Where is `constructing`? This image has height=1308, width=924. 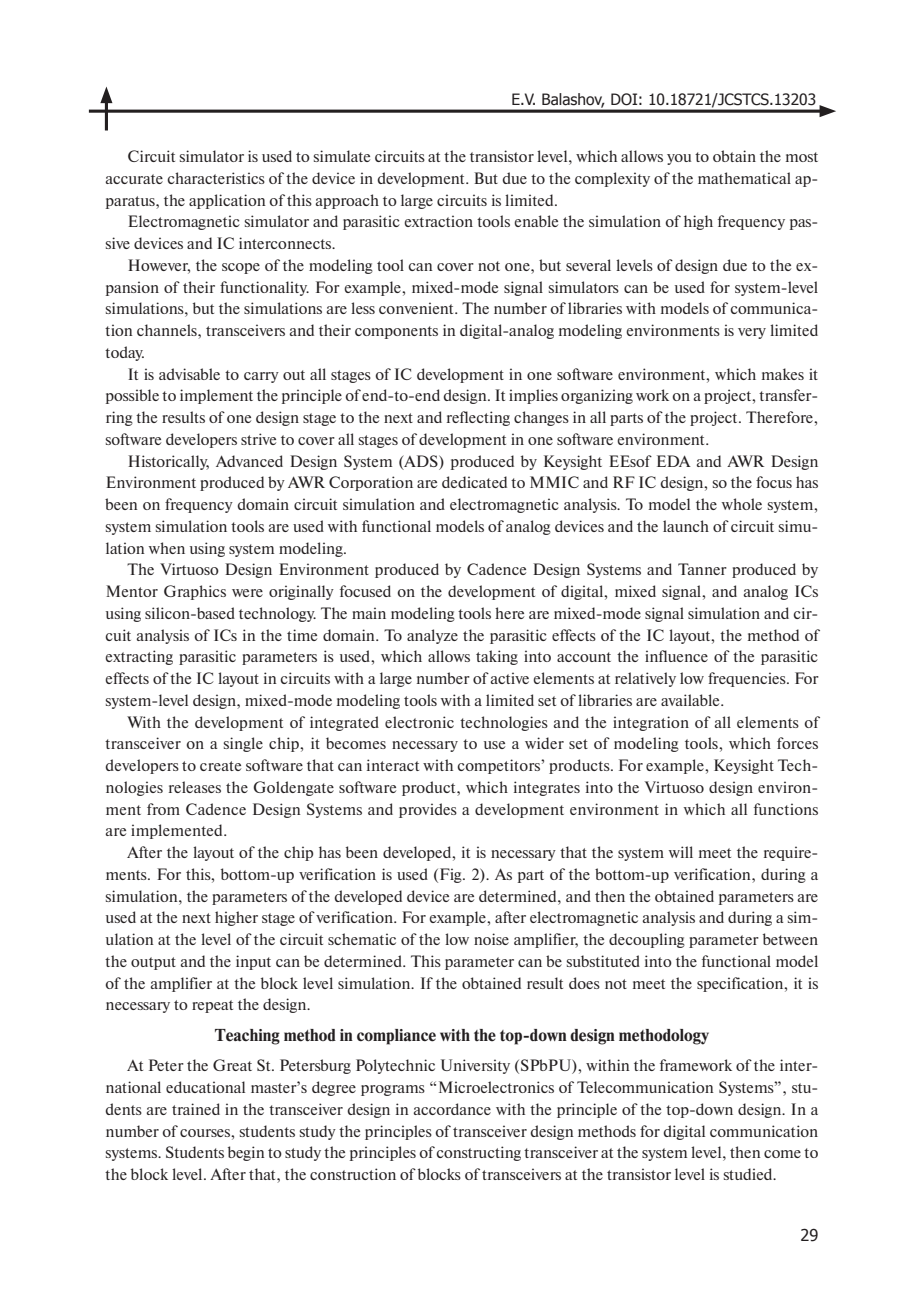 constructing is located at coordinates (478, 1153).
